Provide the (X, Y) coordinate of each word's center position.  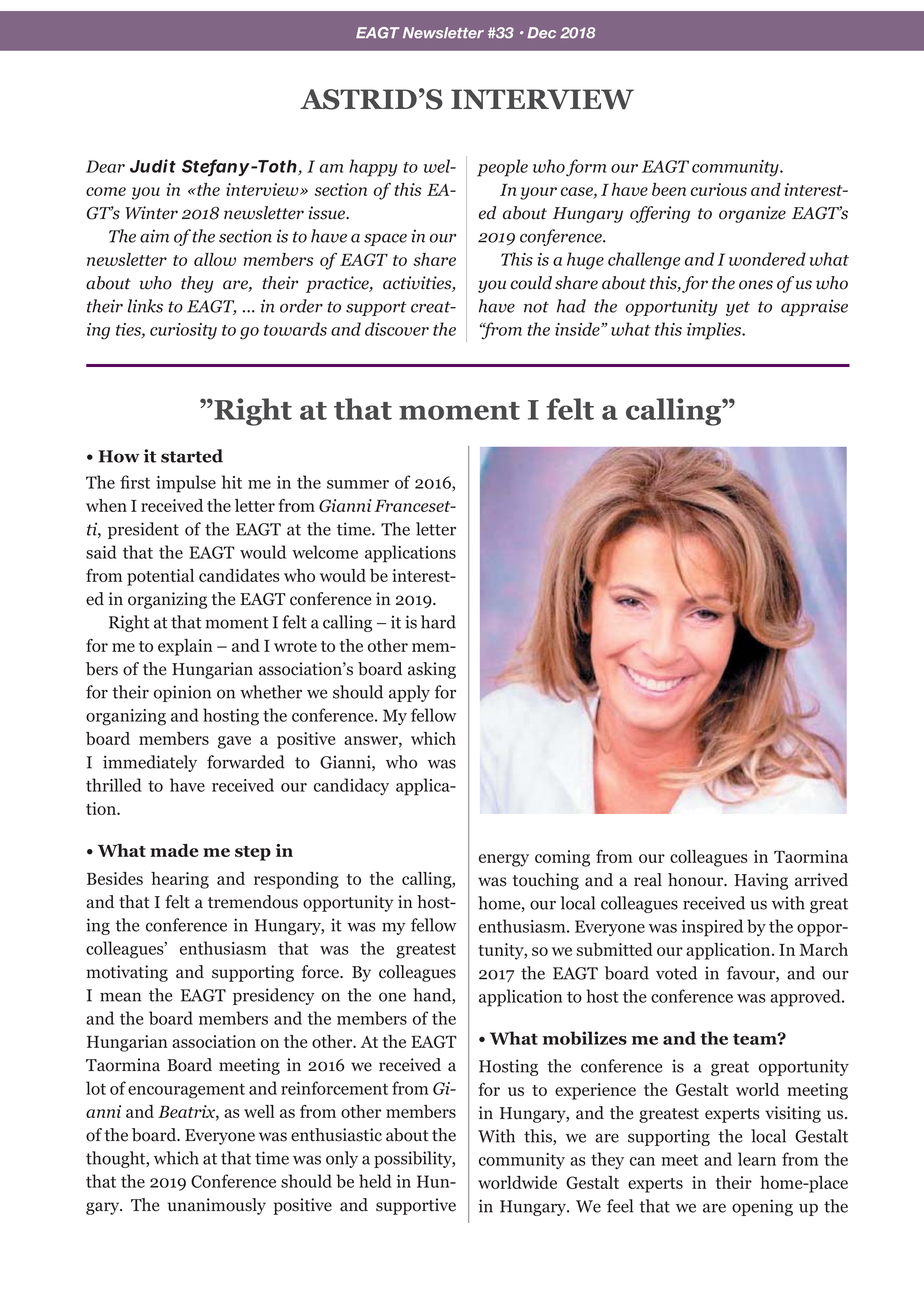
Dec (541, 33)
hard (438, 622)
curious (719, 189)
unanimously (217, 1206)
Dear (105, 166)
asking (432, 670)
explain (185, 647)
